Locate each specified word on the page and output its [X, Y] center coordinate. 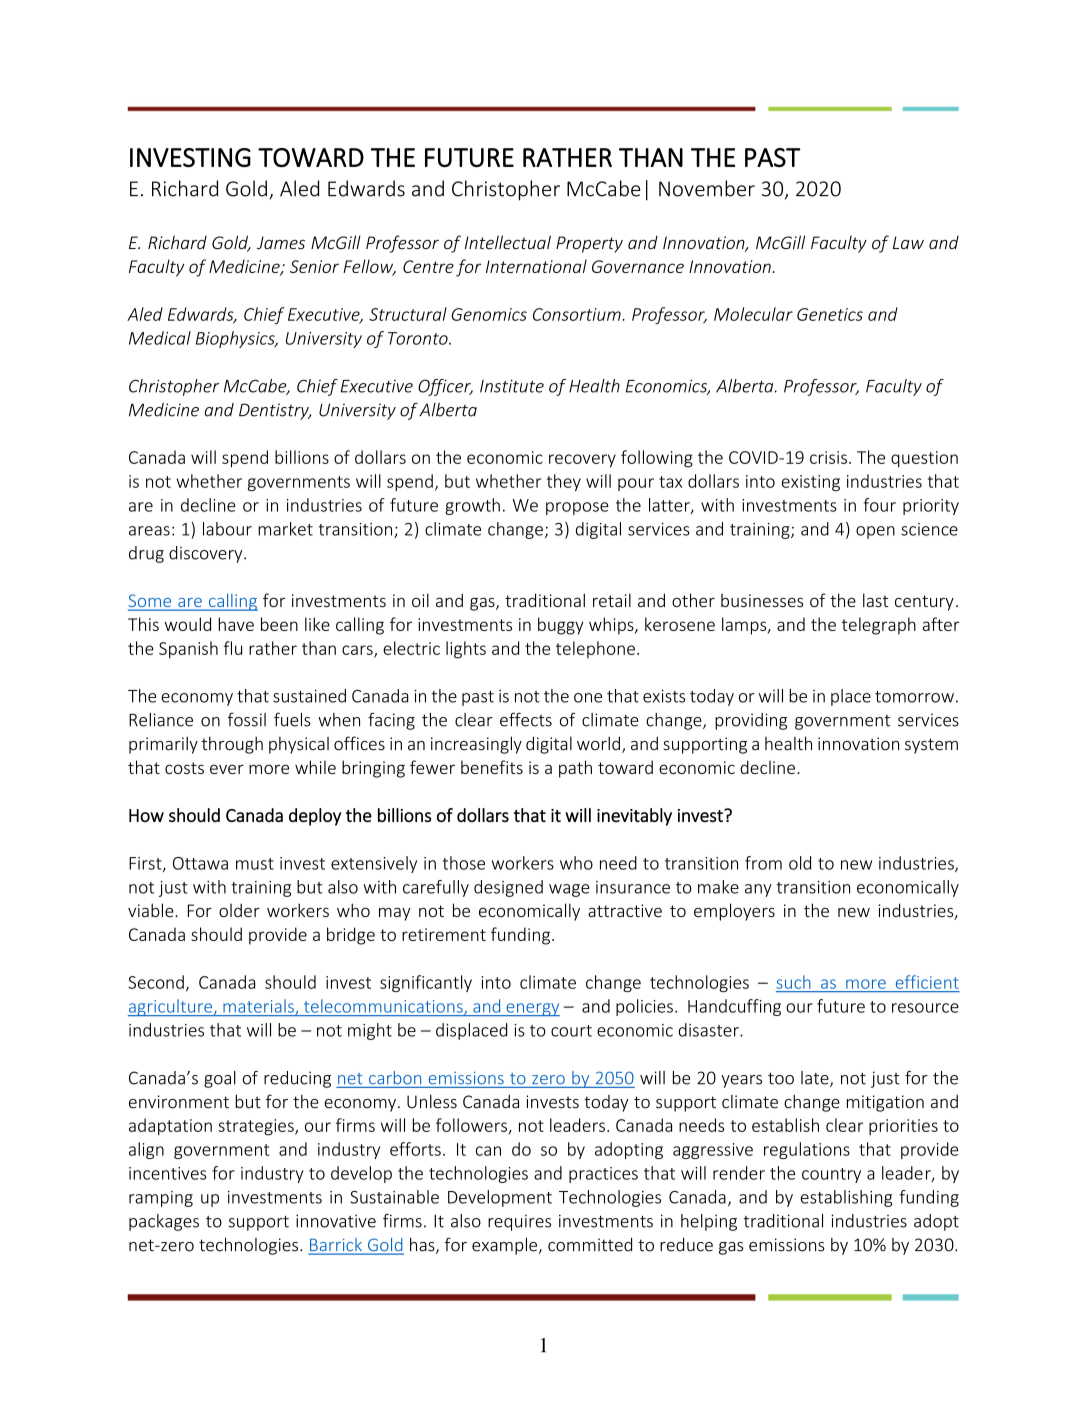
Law [908, 242]
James [281, 242]
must [255, 864]
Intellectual [508, 242]
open [875, 532]
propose [577, 508]
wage [569, 890]
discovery [207, 554]
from [763, 863]
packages [164, 1222]
